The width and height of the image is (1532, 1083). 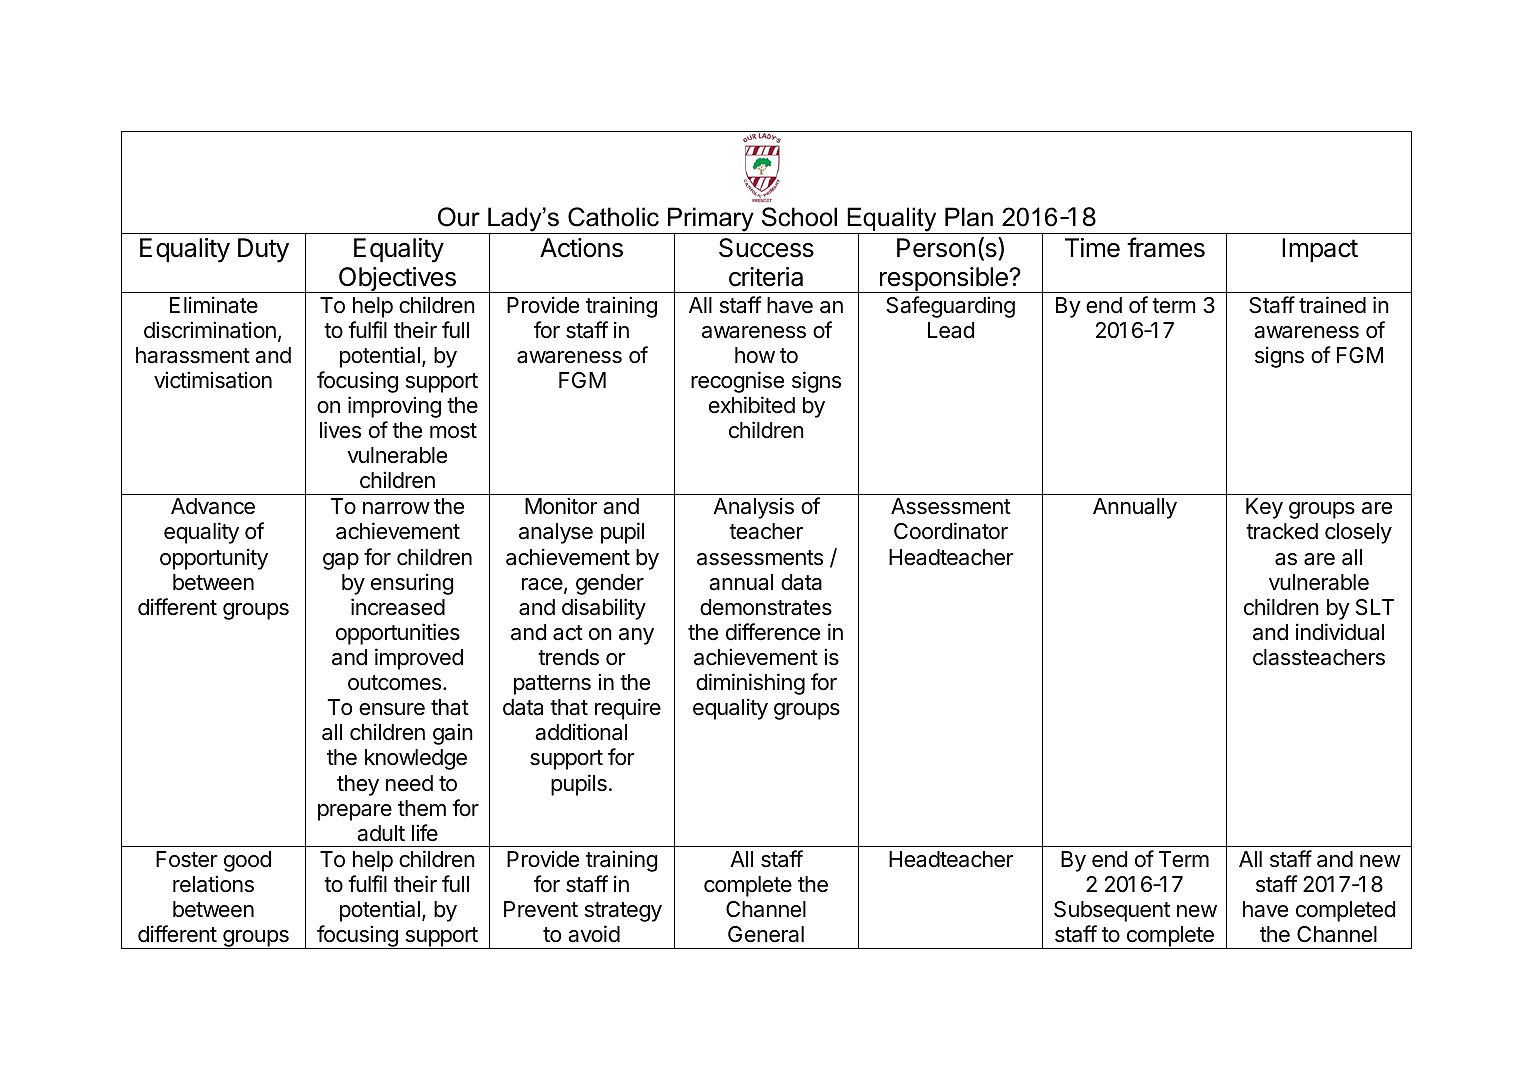 I want to click on Analysis, so click(x=753, y=508).
